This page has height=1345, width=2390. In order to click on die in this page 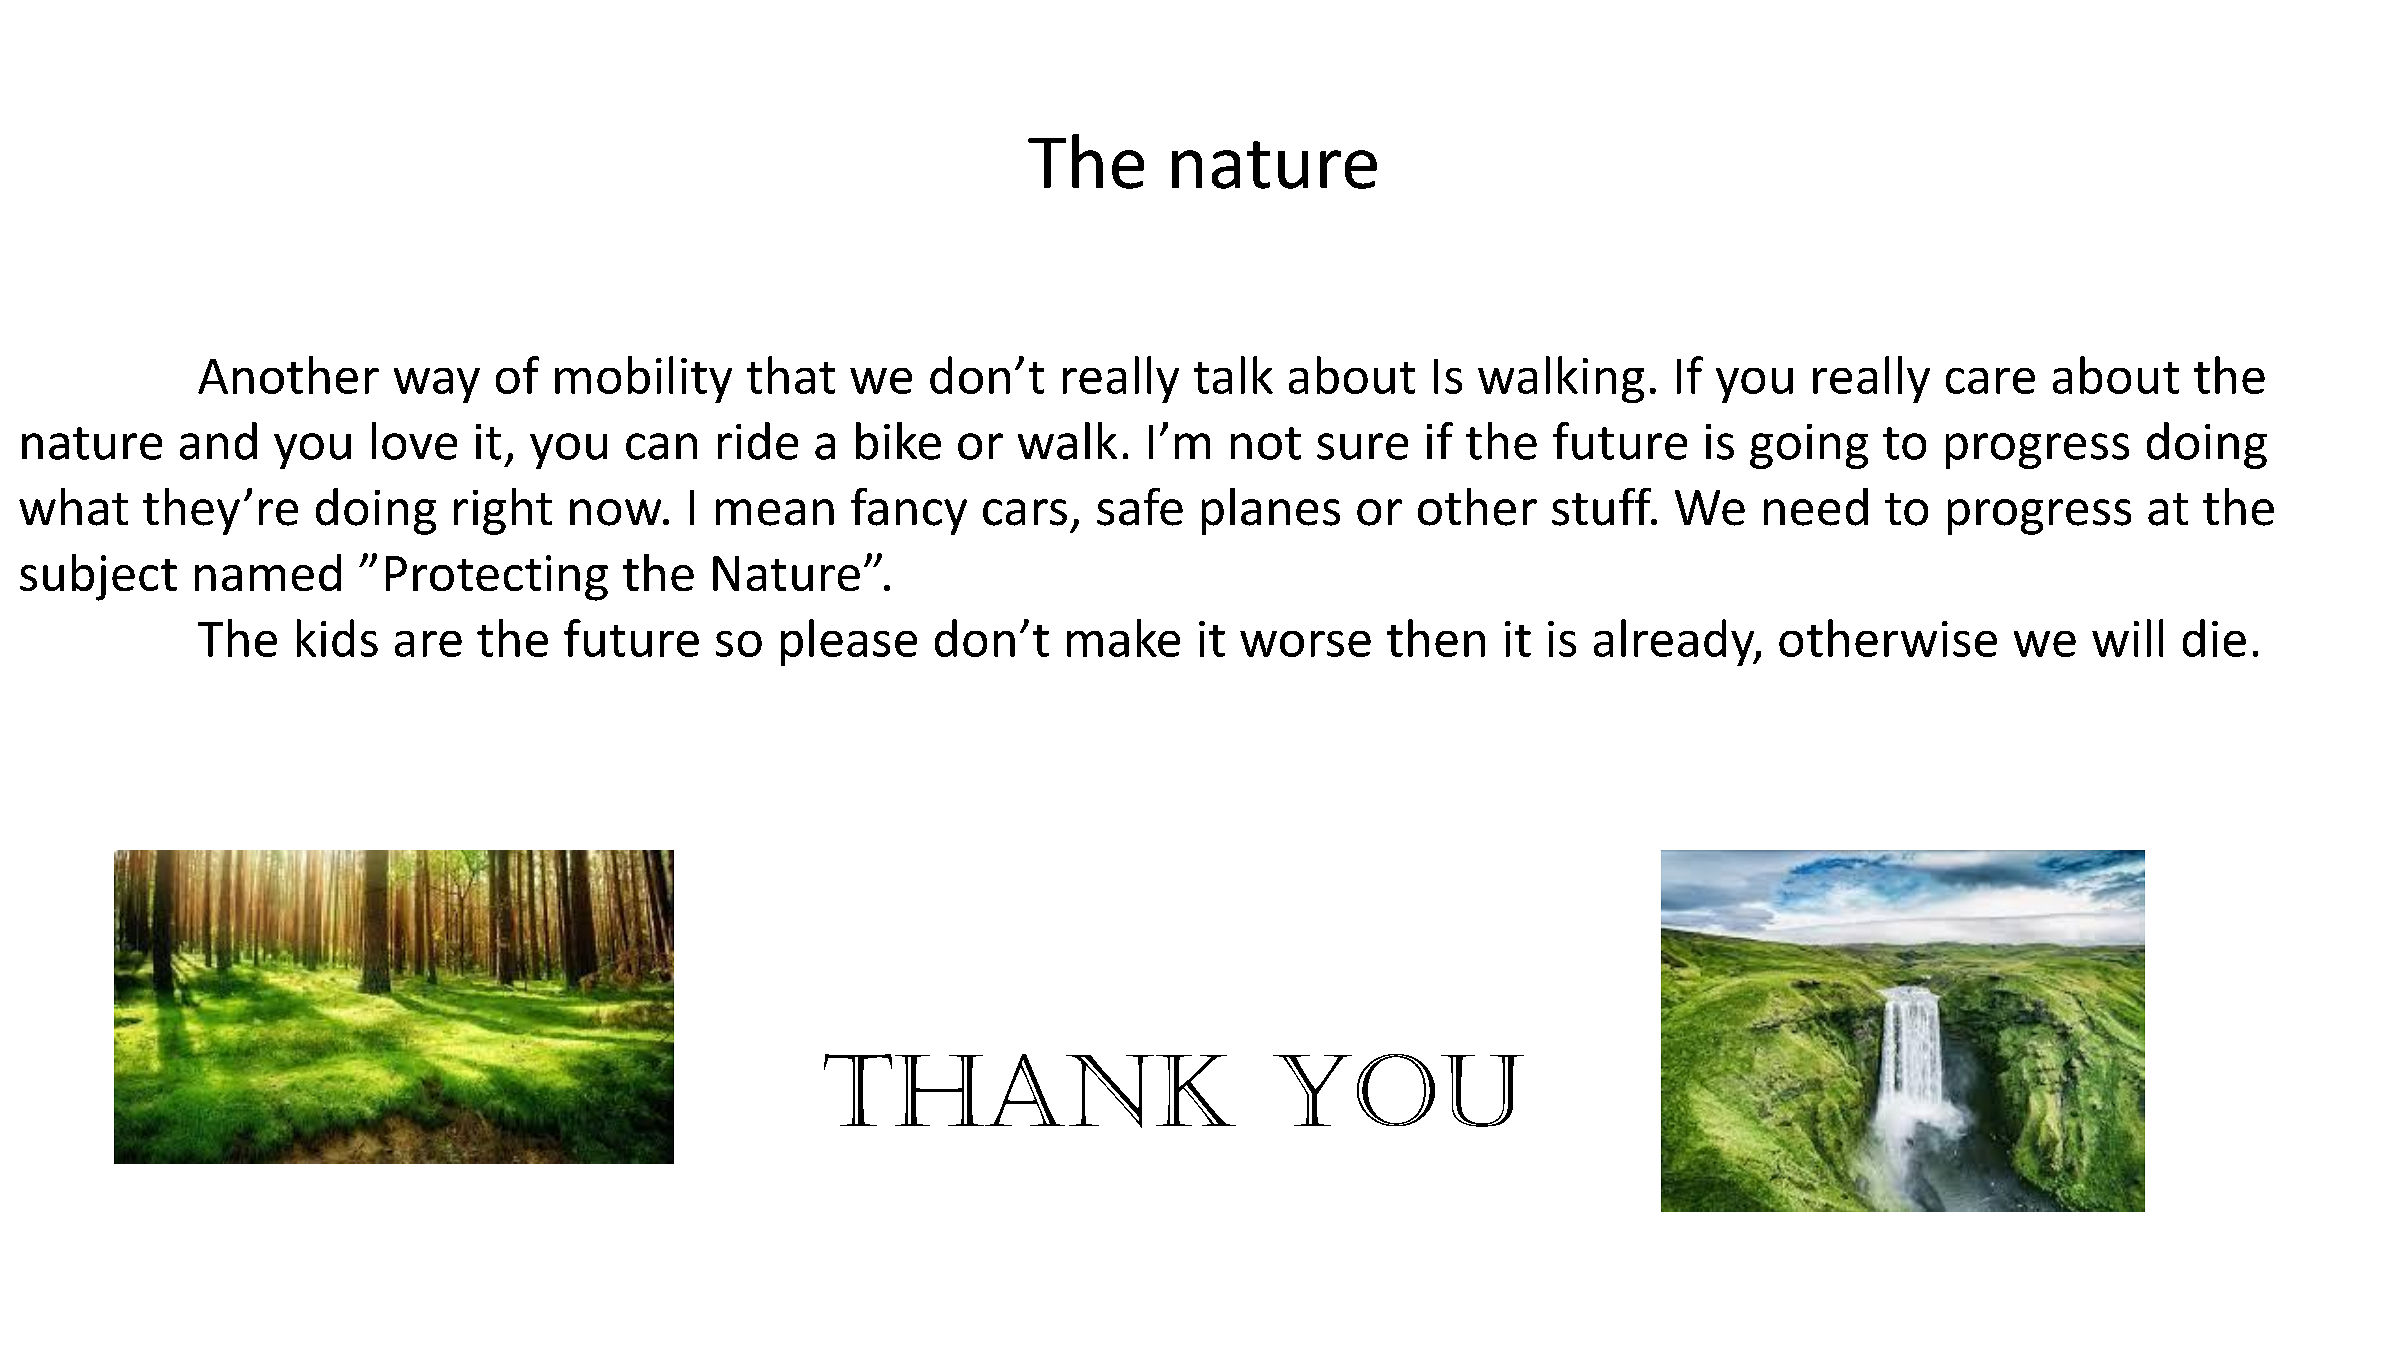, I will do `click(2214, 638)`.
